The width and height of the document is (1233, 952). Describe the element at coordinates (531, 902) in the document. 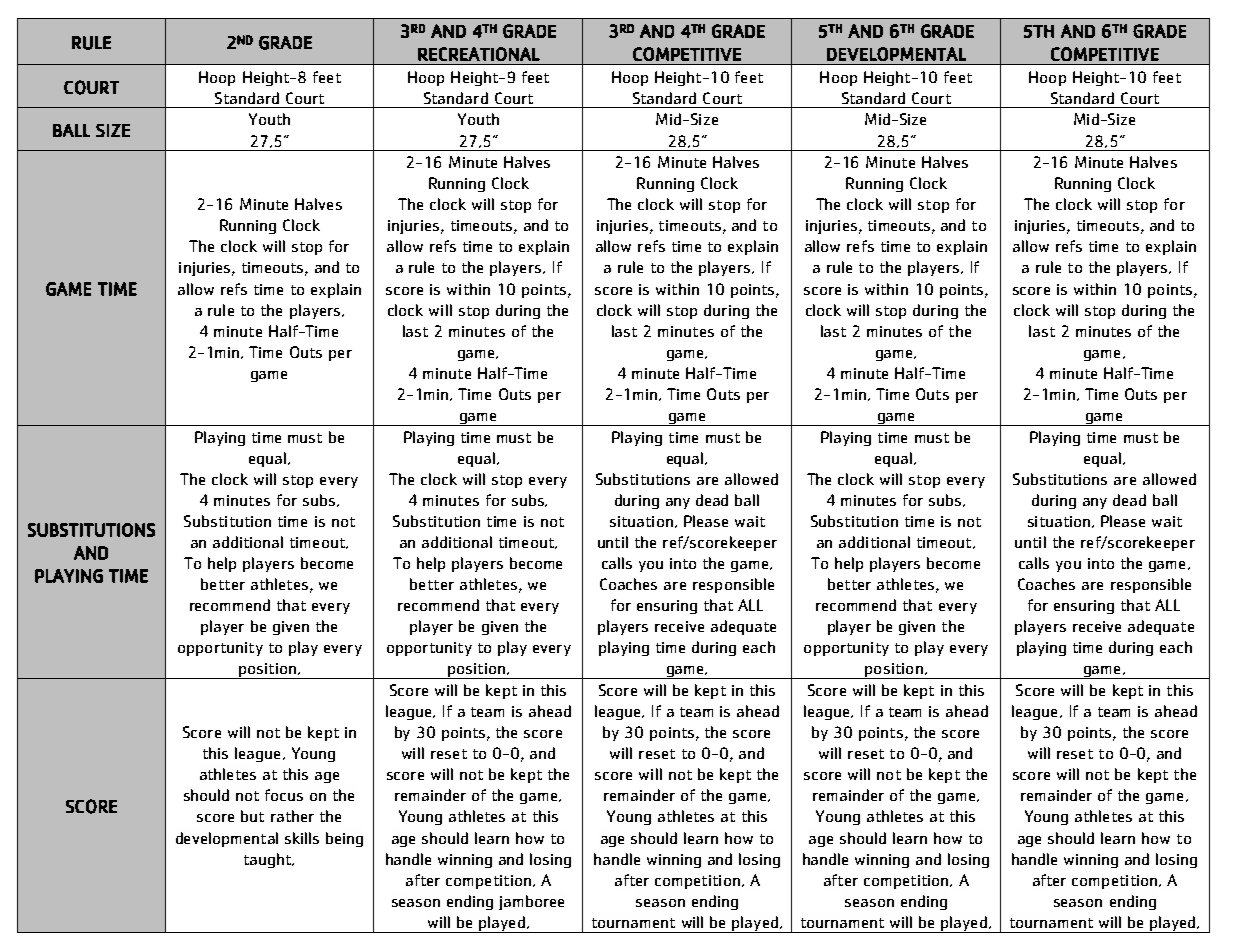

I see `jamboree` at that location.
